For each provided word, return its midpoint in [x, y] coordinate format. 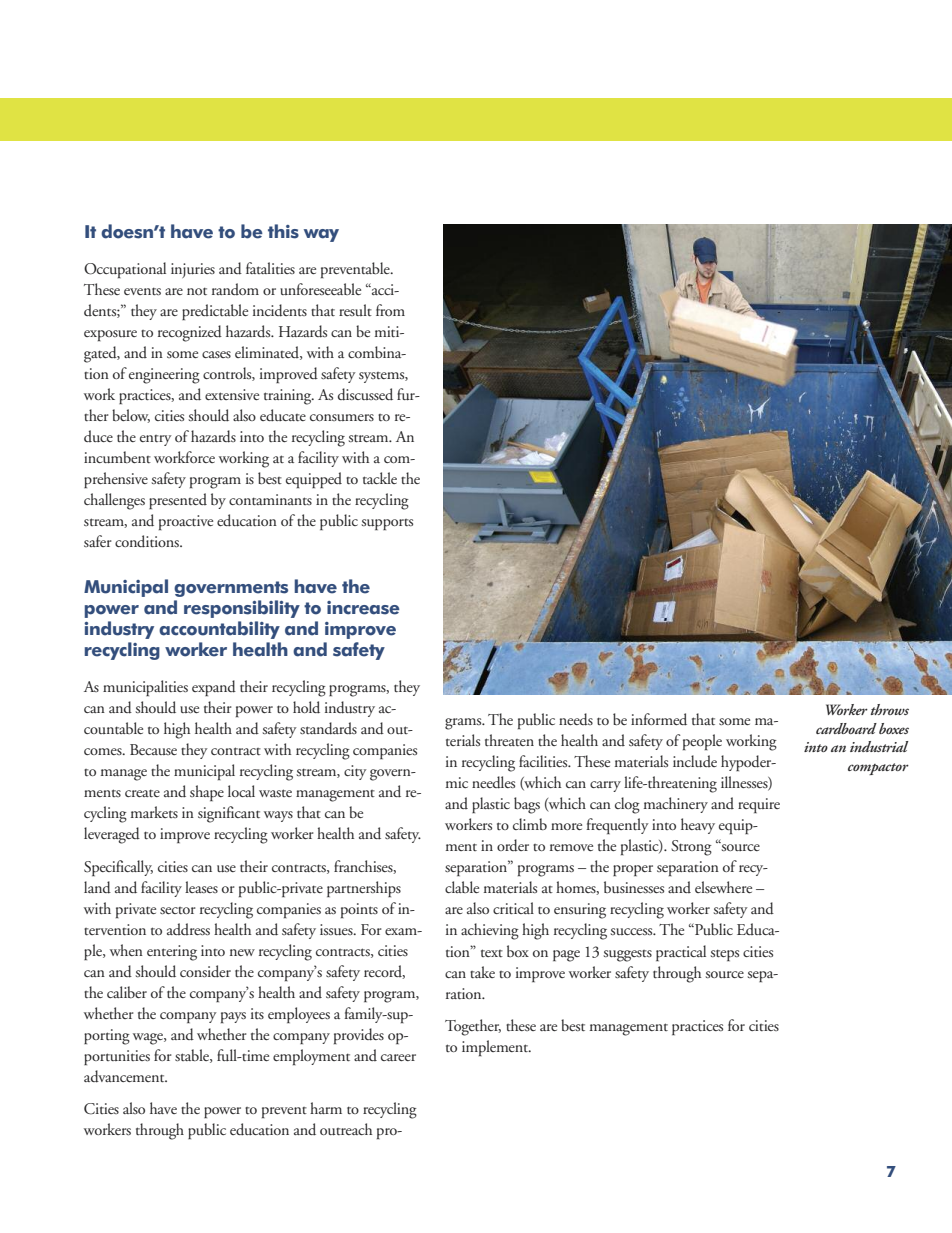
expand [214, 688]
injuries [193, 270]
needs [576, 719]
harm [326, 1108]
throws [889, 709]
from [390, 310]
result [355, 310]
